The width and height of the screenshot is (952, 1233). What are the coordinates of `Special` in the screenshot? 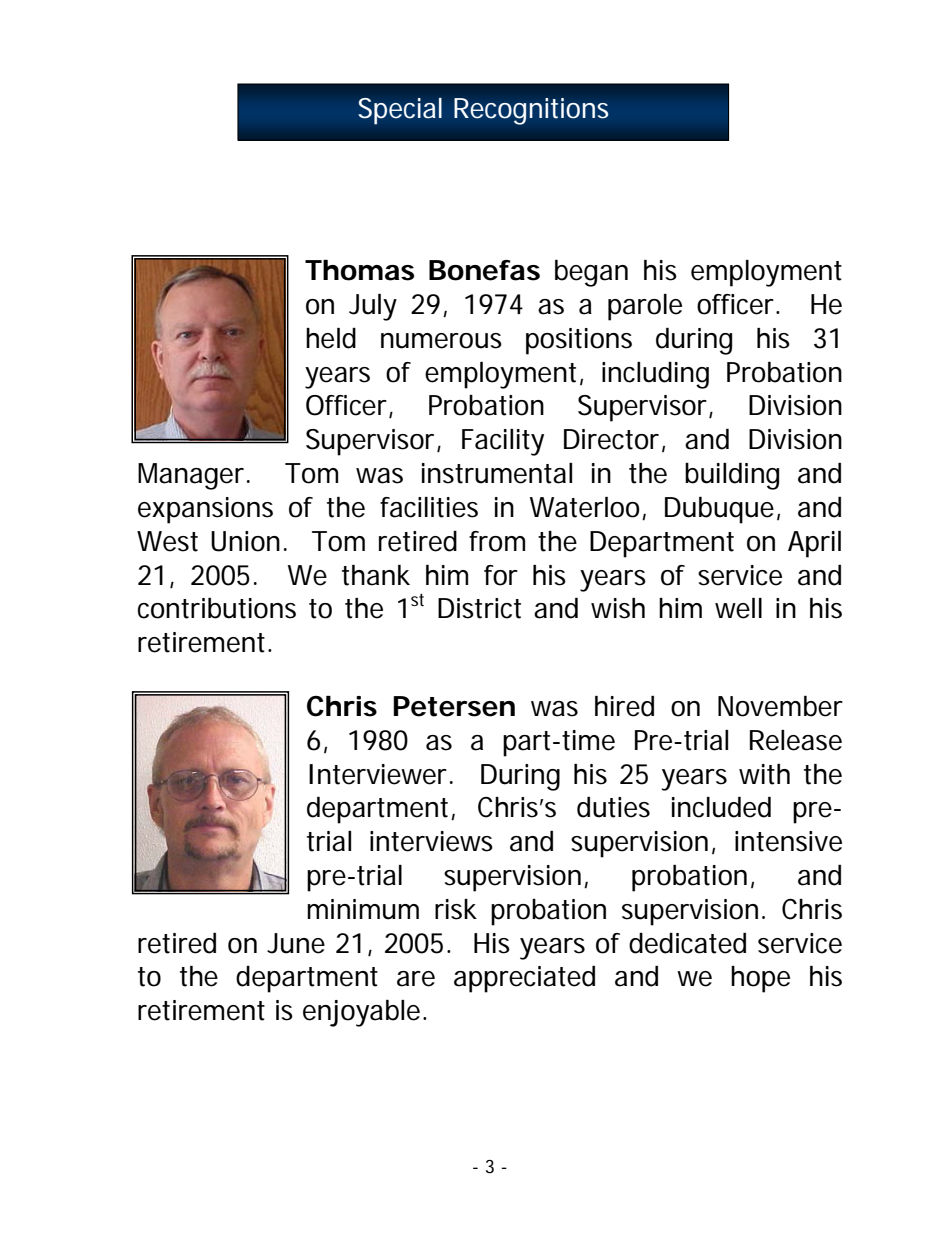 It's located at (400, 111).
